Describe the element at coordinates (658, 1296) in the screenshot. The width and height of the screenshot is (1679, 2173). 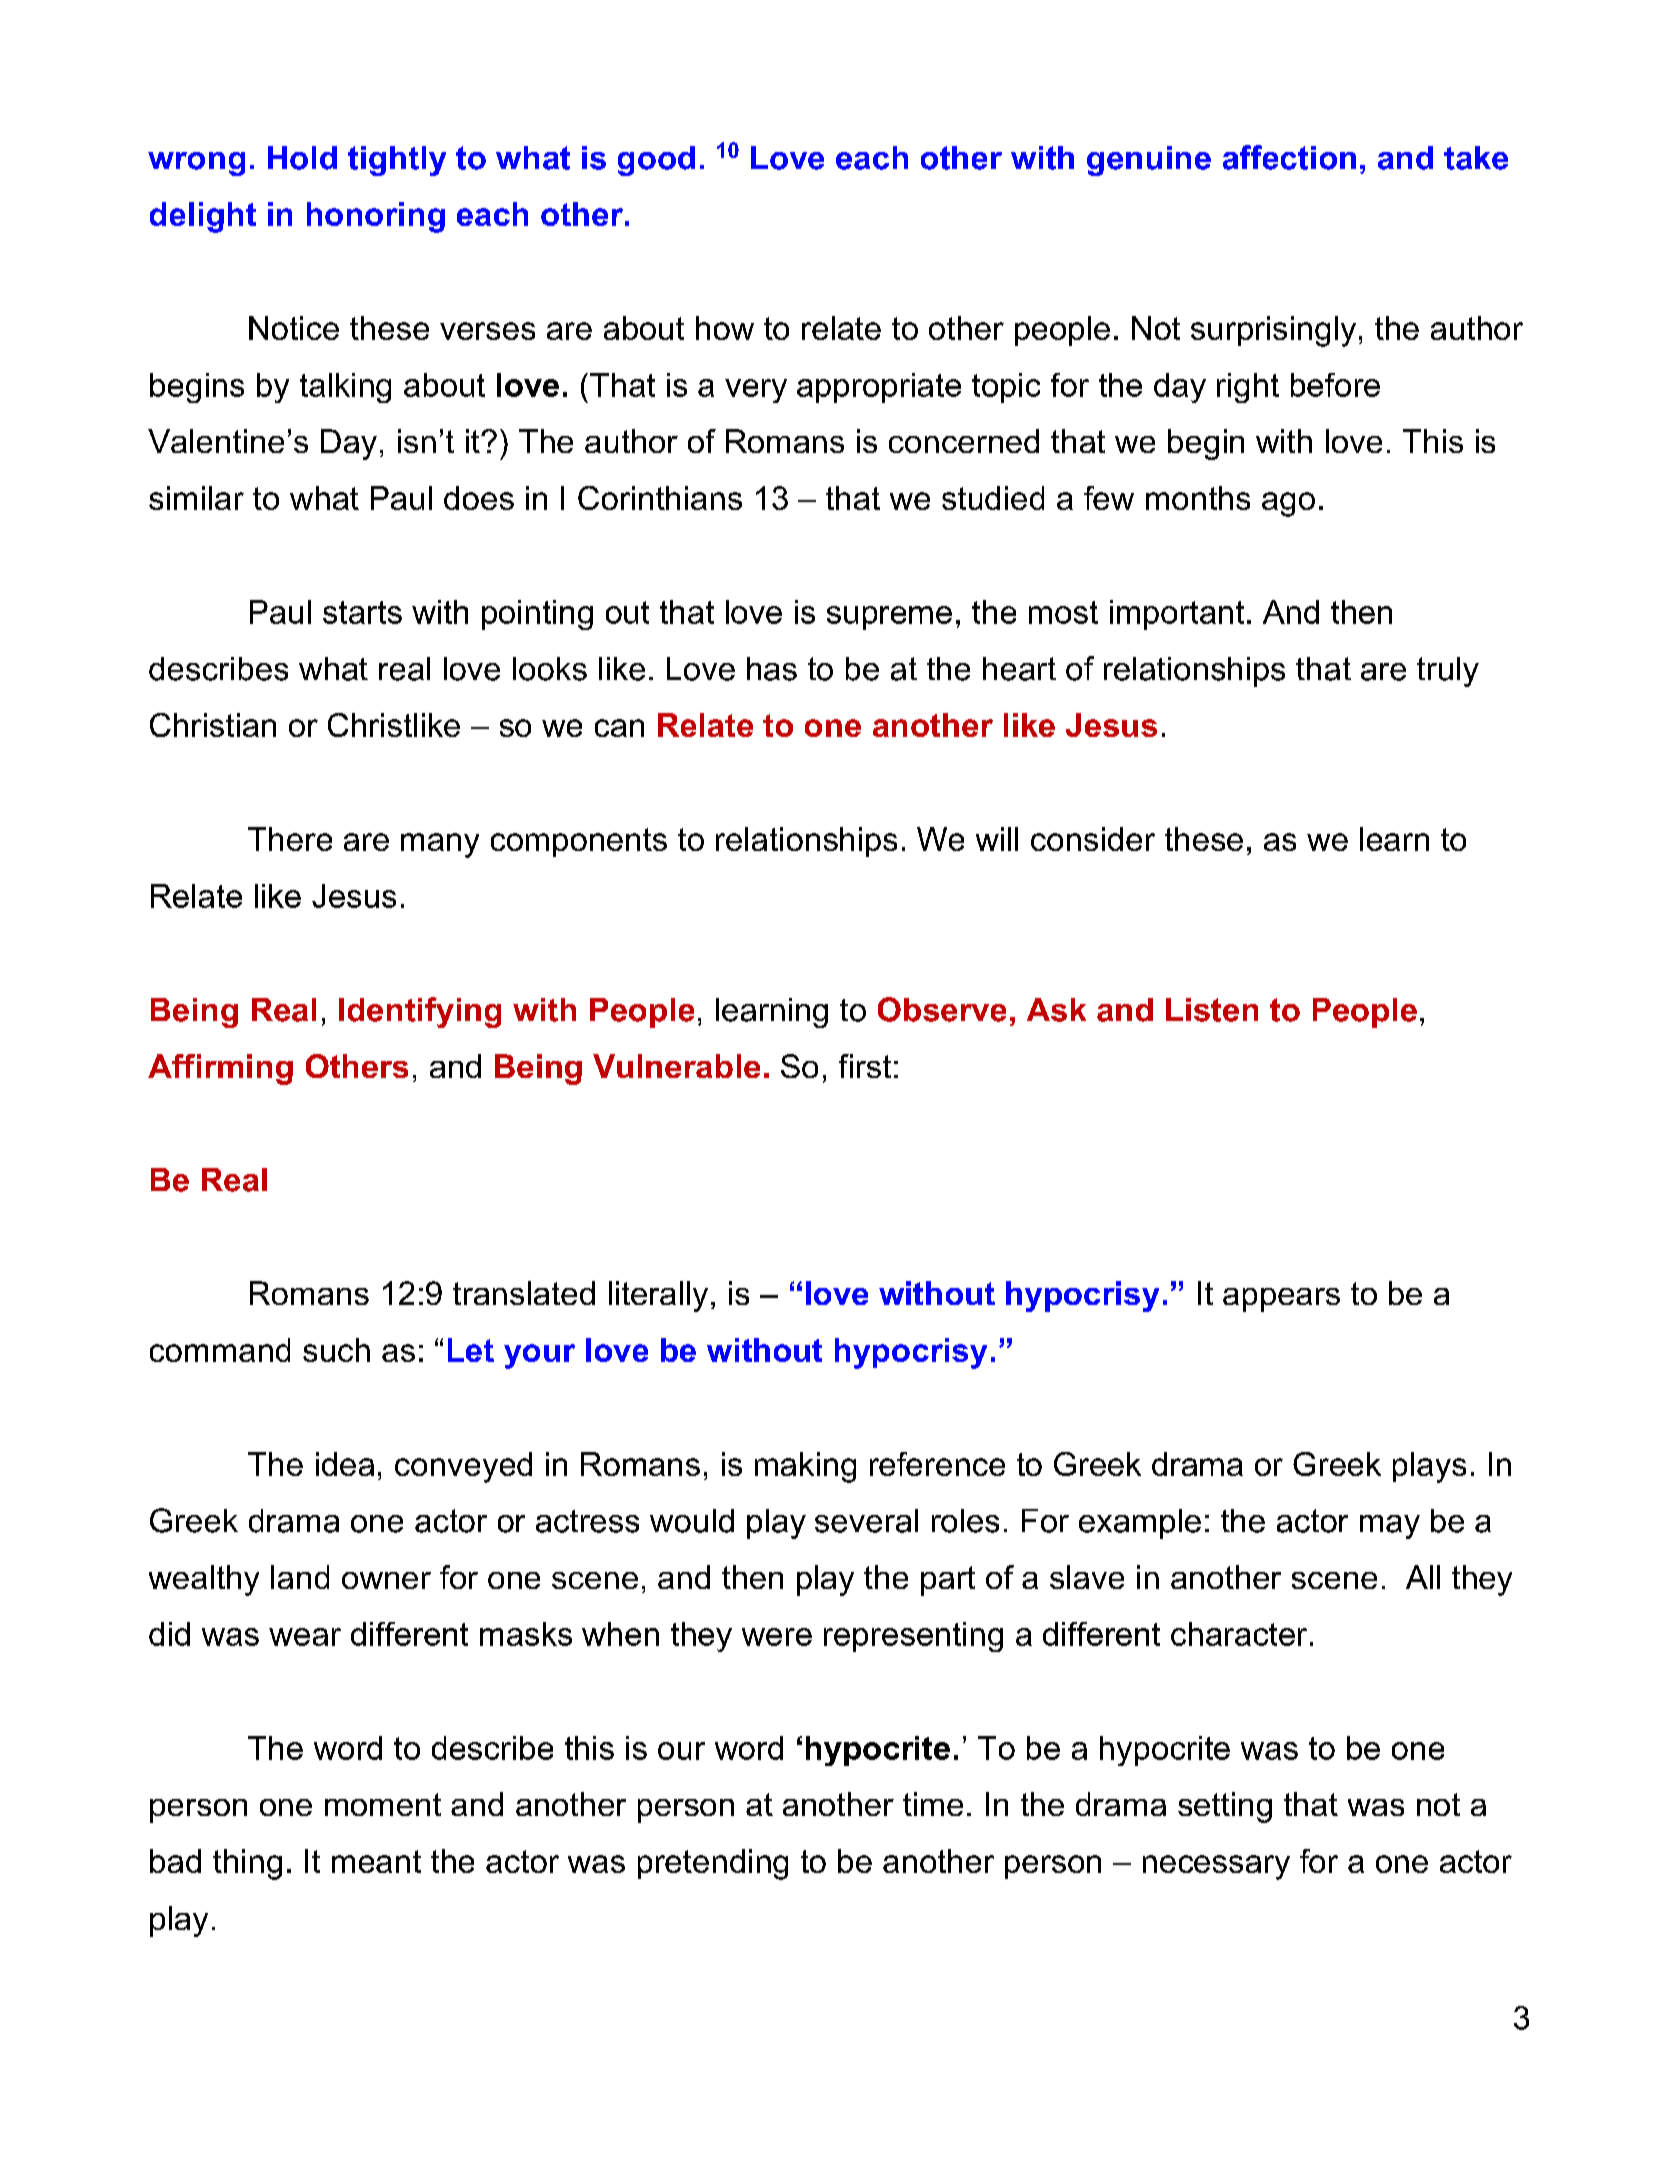
I see `literally` at that location.
